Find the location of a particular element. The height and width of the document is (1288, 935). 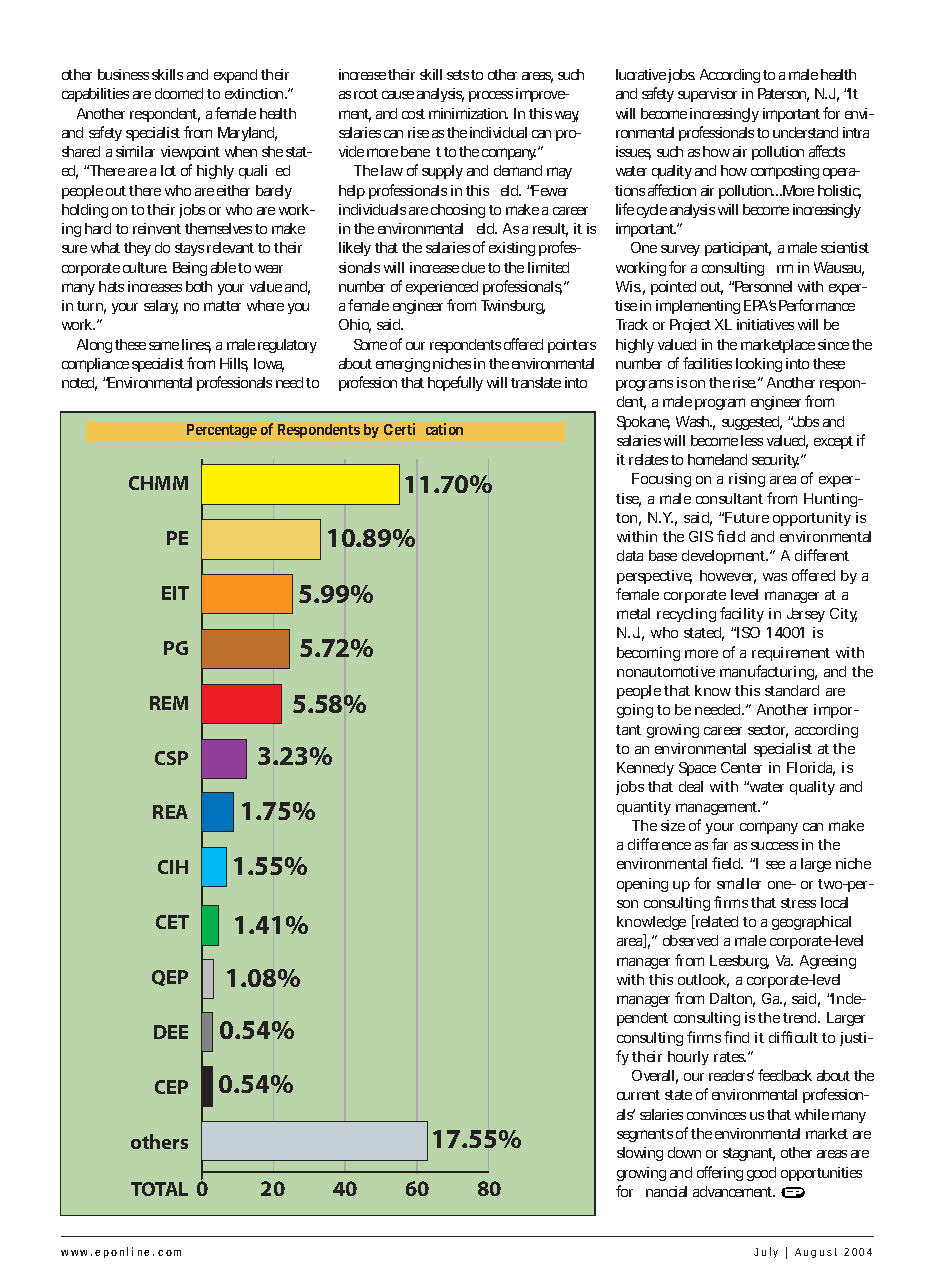

TOTAL is located at coordinates (159, 1189).
